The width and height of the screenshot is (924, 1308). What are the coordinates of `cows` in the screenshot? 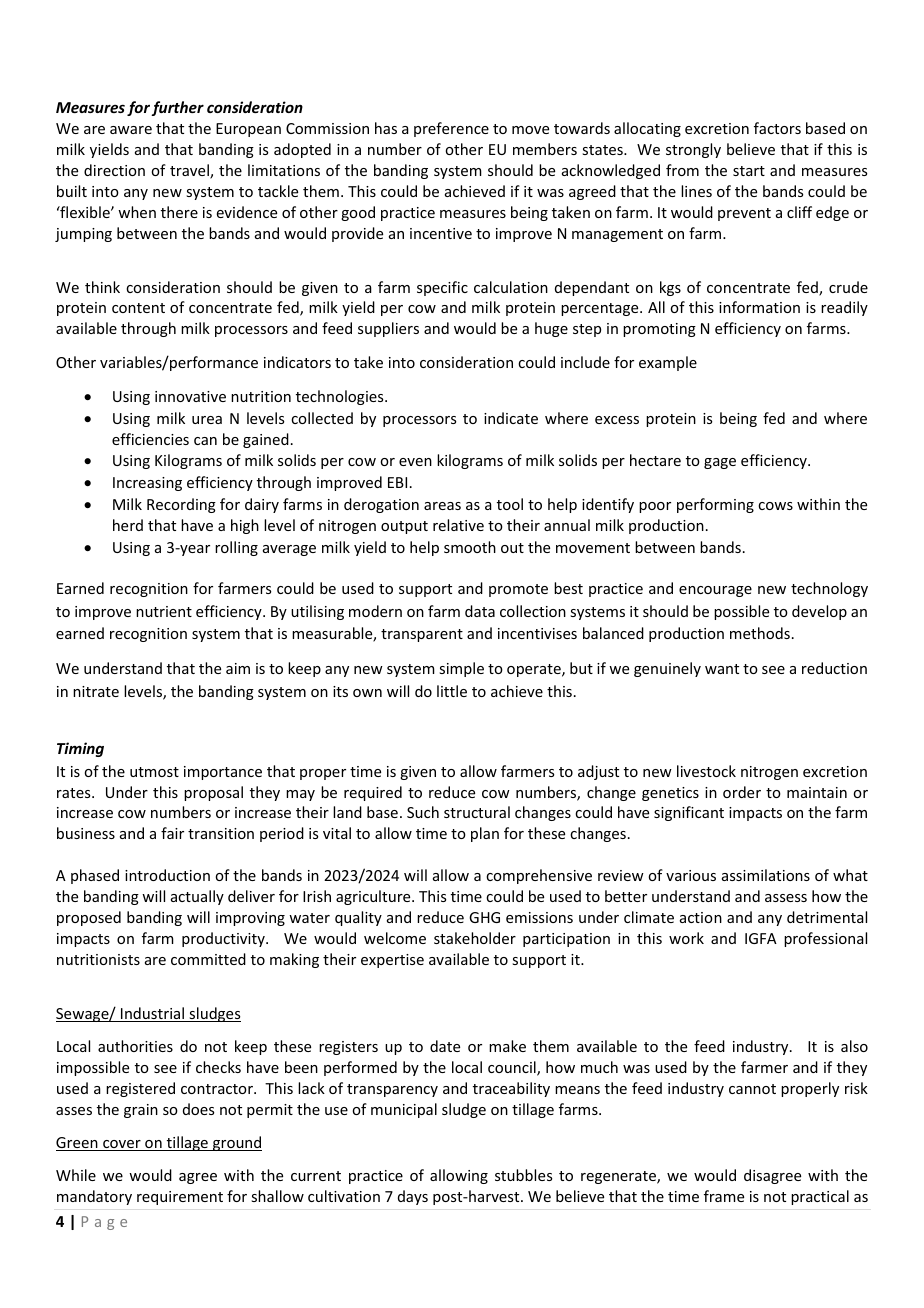 It's located at (775, 506).
